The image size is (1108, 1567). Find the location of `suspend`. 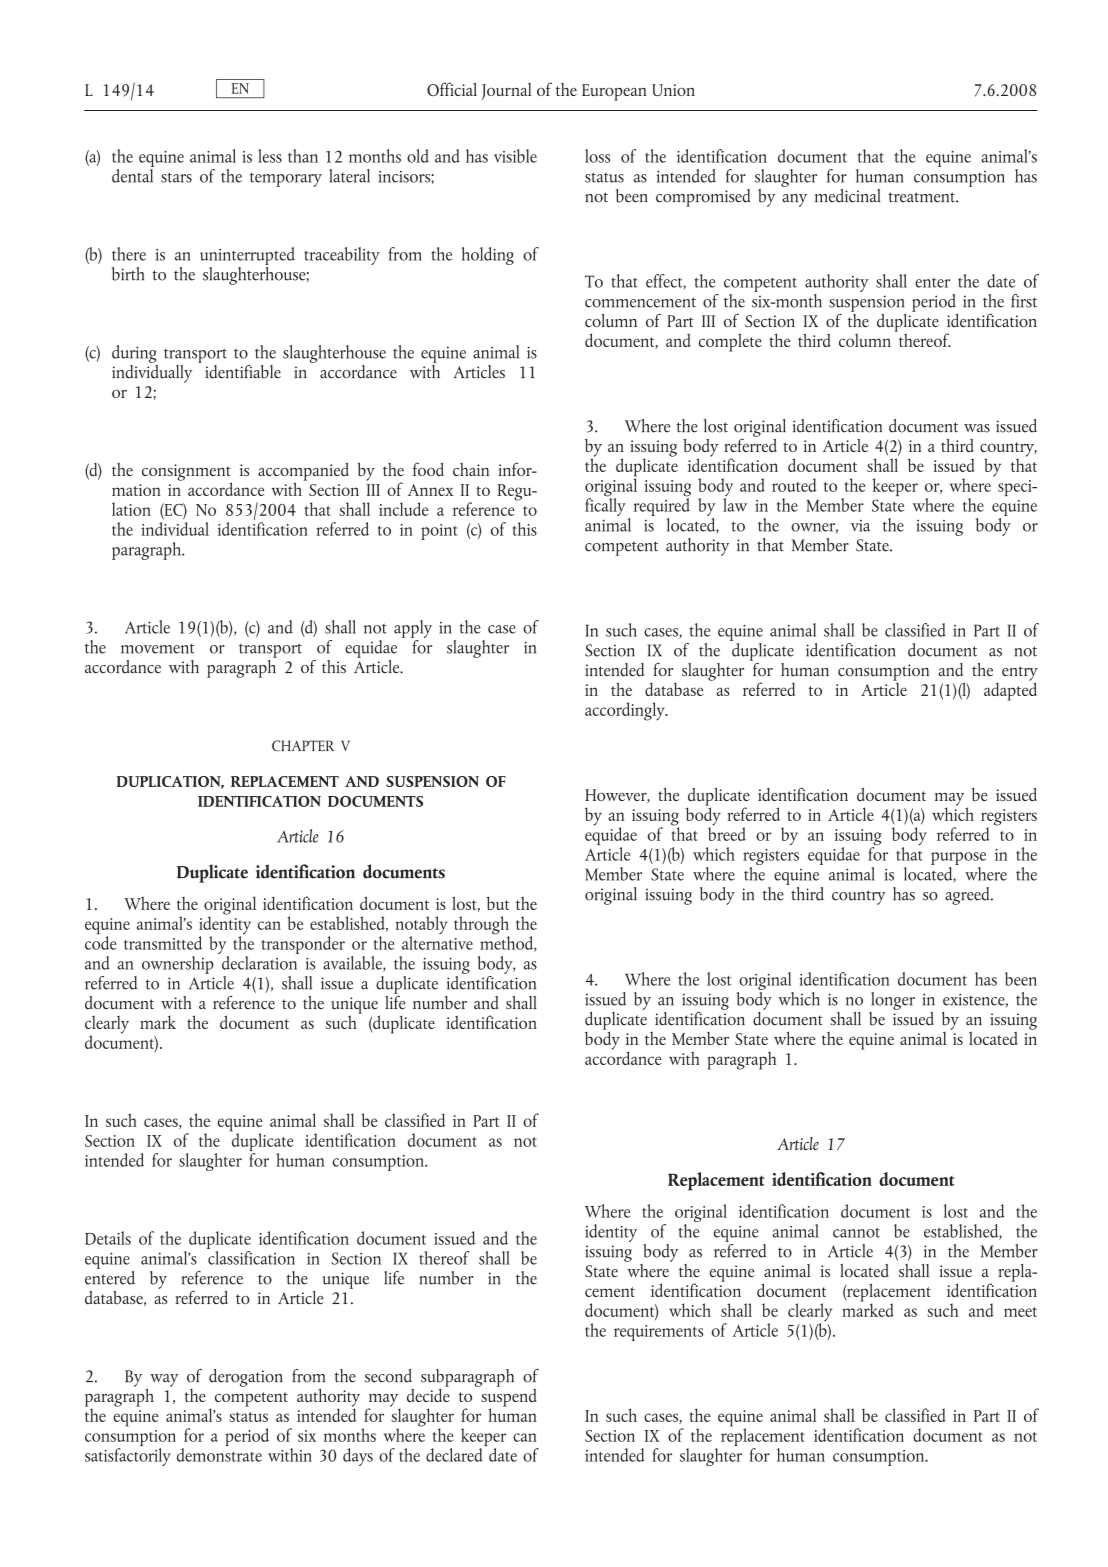

suspend is located at coordinates (508, 1397).
